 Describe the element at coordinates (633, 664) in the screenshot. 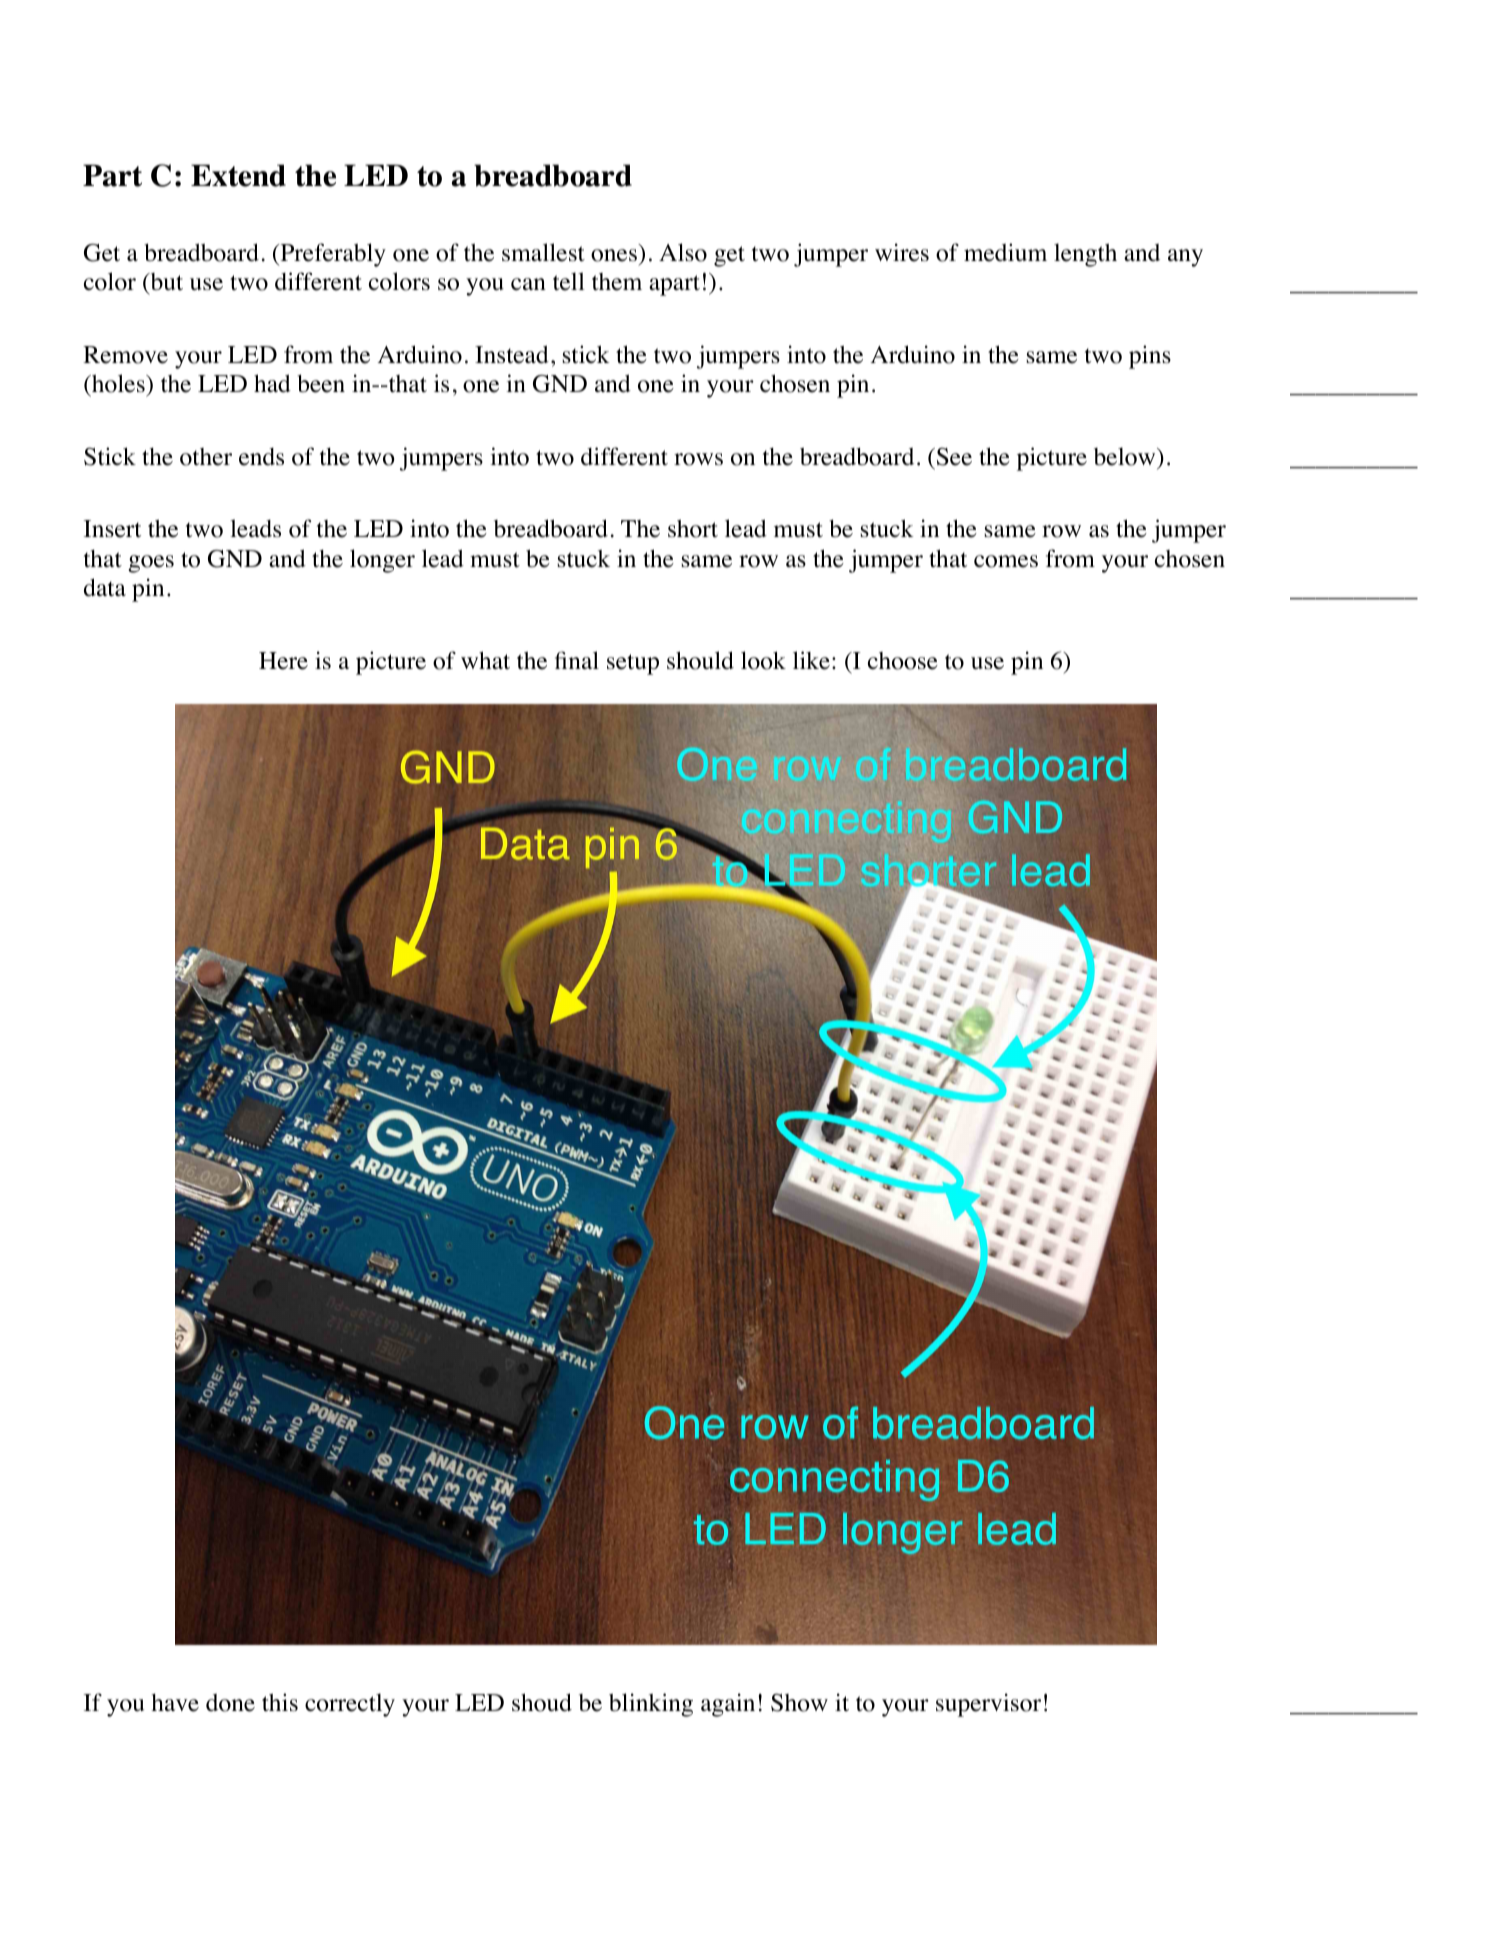

I see `setup` at that location.
